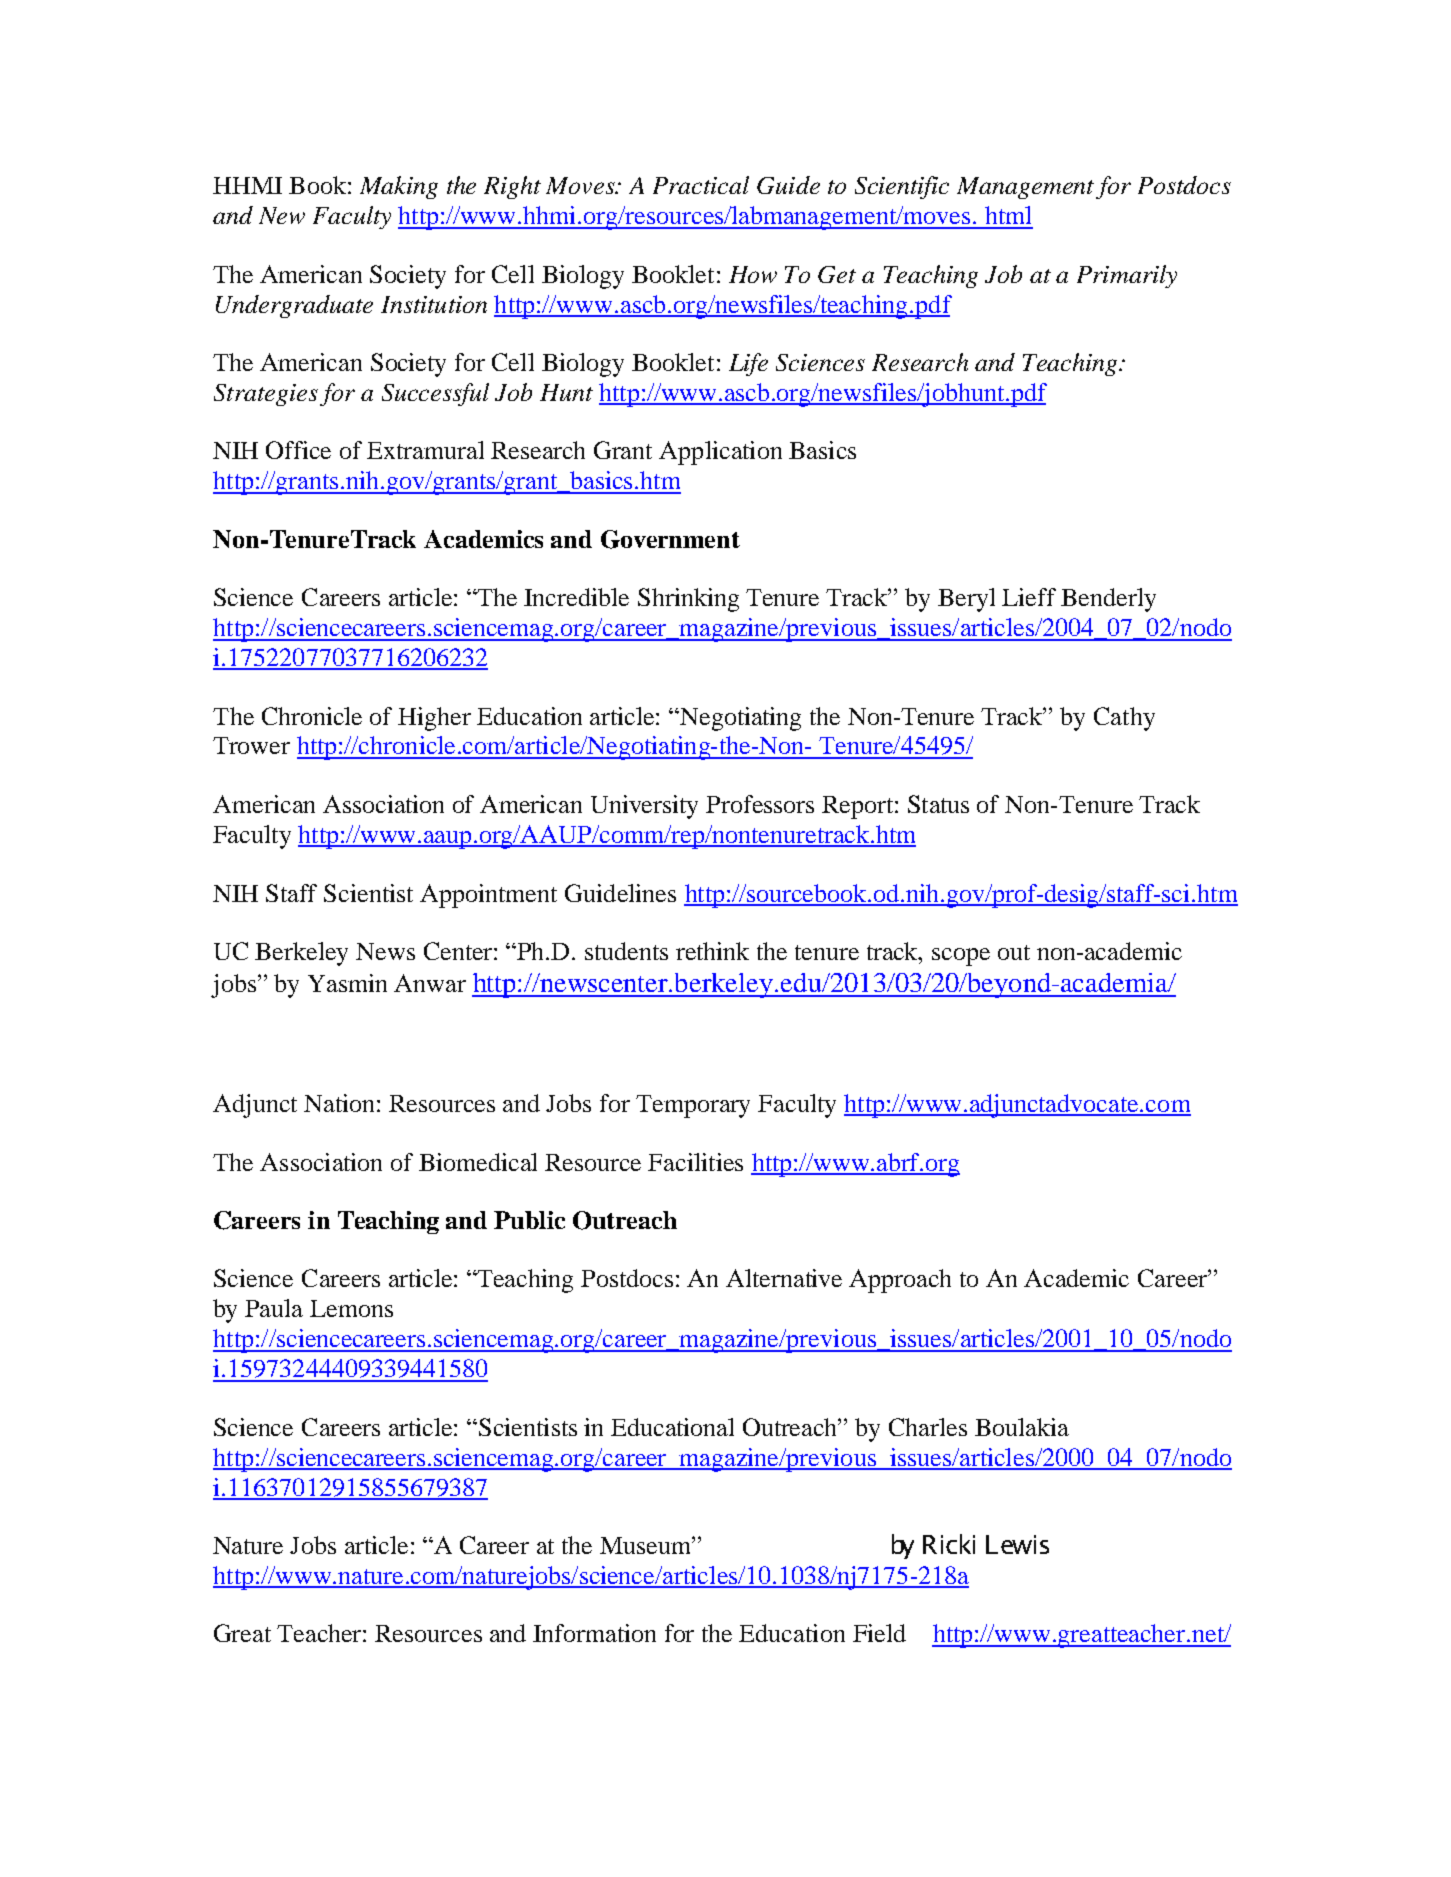  What do you see at coordinates (347, 983) in the image?
I see `Yasmin` at bounding box center [347, 983].
